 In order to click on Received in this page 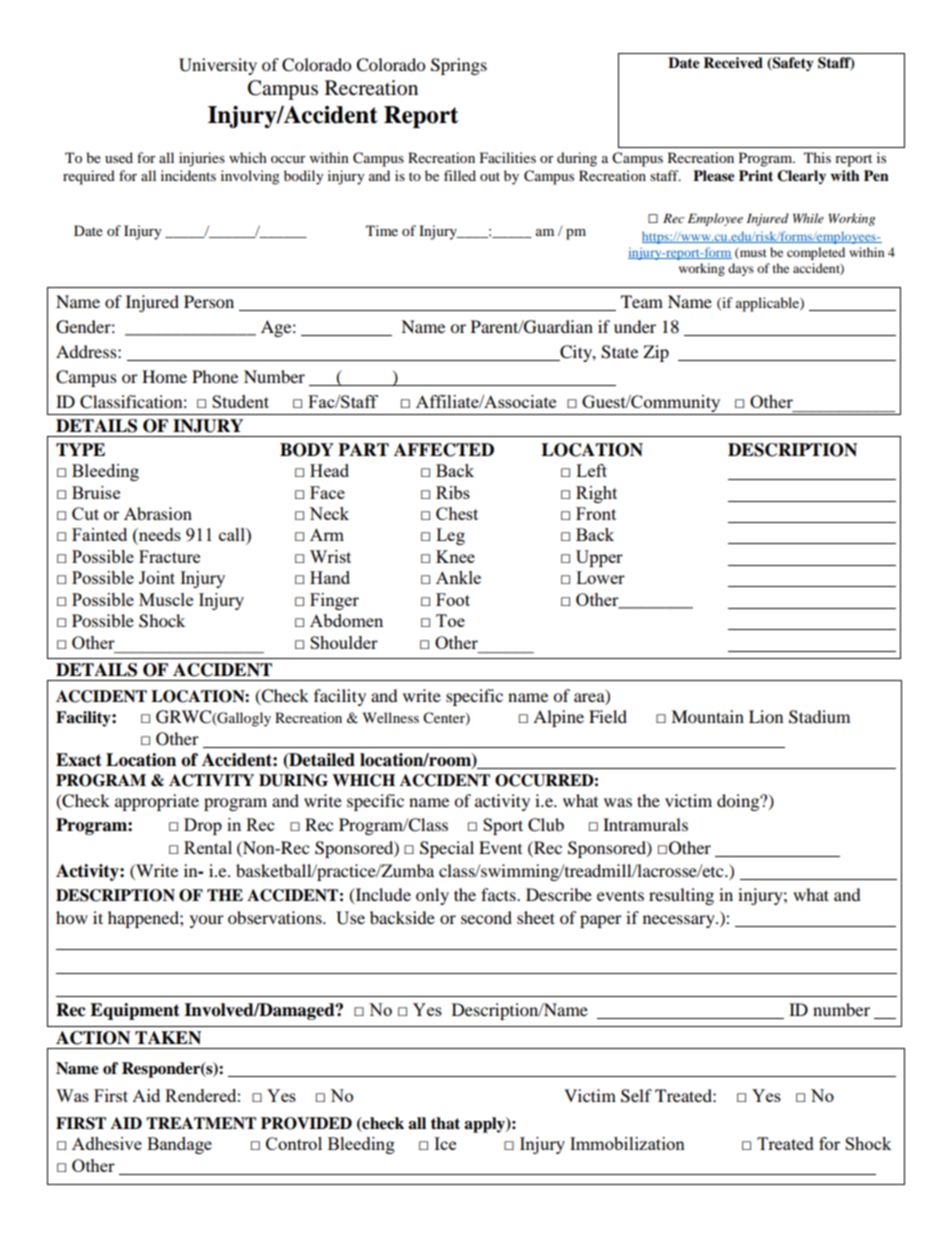, I will do `click(733, 63)`.
